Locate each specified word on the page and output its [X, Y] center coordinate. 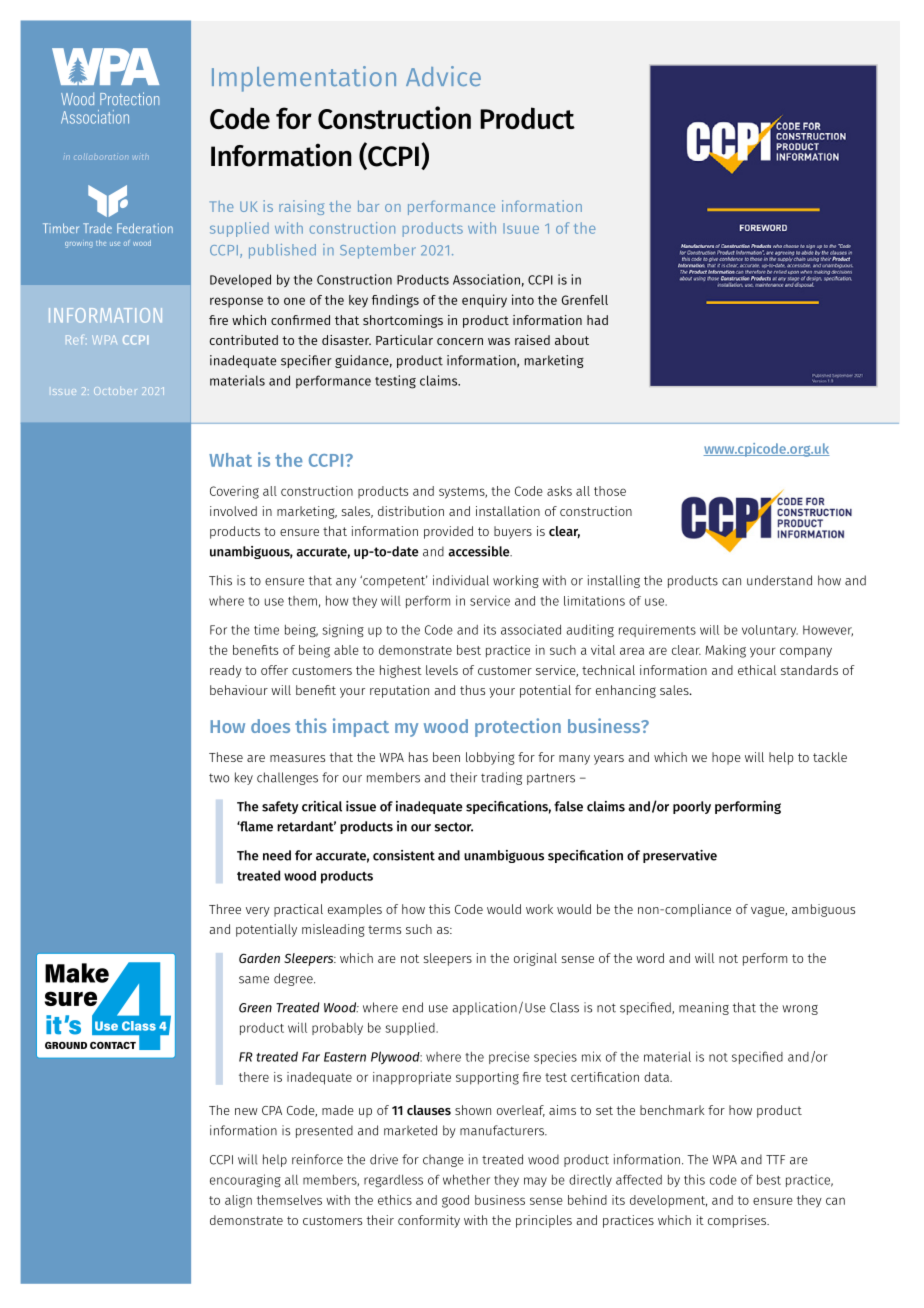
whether [466, 1179]
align [238, 1201]
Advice [443, 76]
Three [225, 909]
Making [725, 651]
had [597, 320]
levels [442, 670]
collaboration [101, 156]
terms [384, 929]
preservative [680, 856]
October [115, 391]
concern [460, 341]
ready [226, 671]
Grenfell [585, 300]
